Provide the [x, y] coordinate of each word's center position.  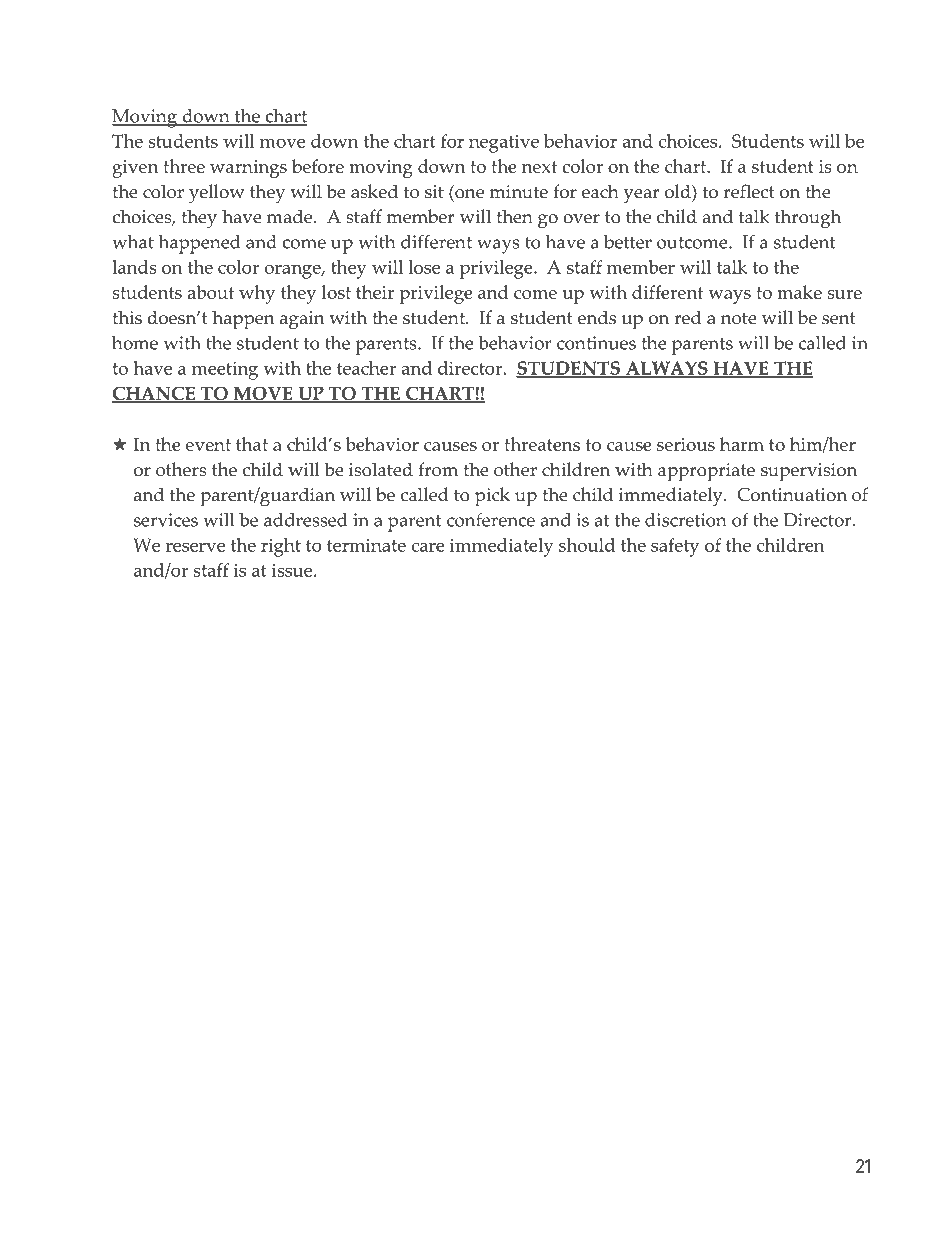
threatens [542, 444]
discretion [686, 520]
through [808, 219]
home [135, 343]
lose [424, 267]
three [184, 166]
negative [504, 144]
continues [596, 343]
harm [742, 444]
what [133, 242]
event [208, 445]
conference [491, 519]
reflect [749, 191]
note [739, 318]
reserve [195, 547]
